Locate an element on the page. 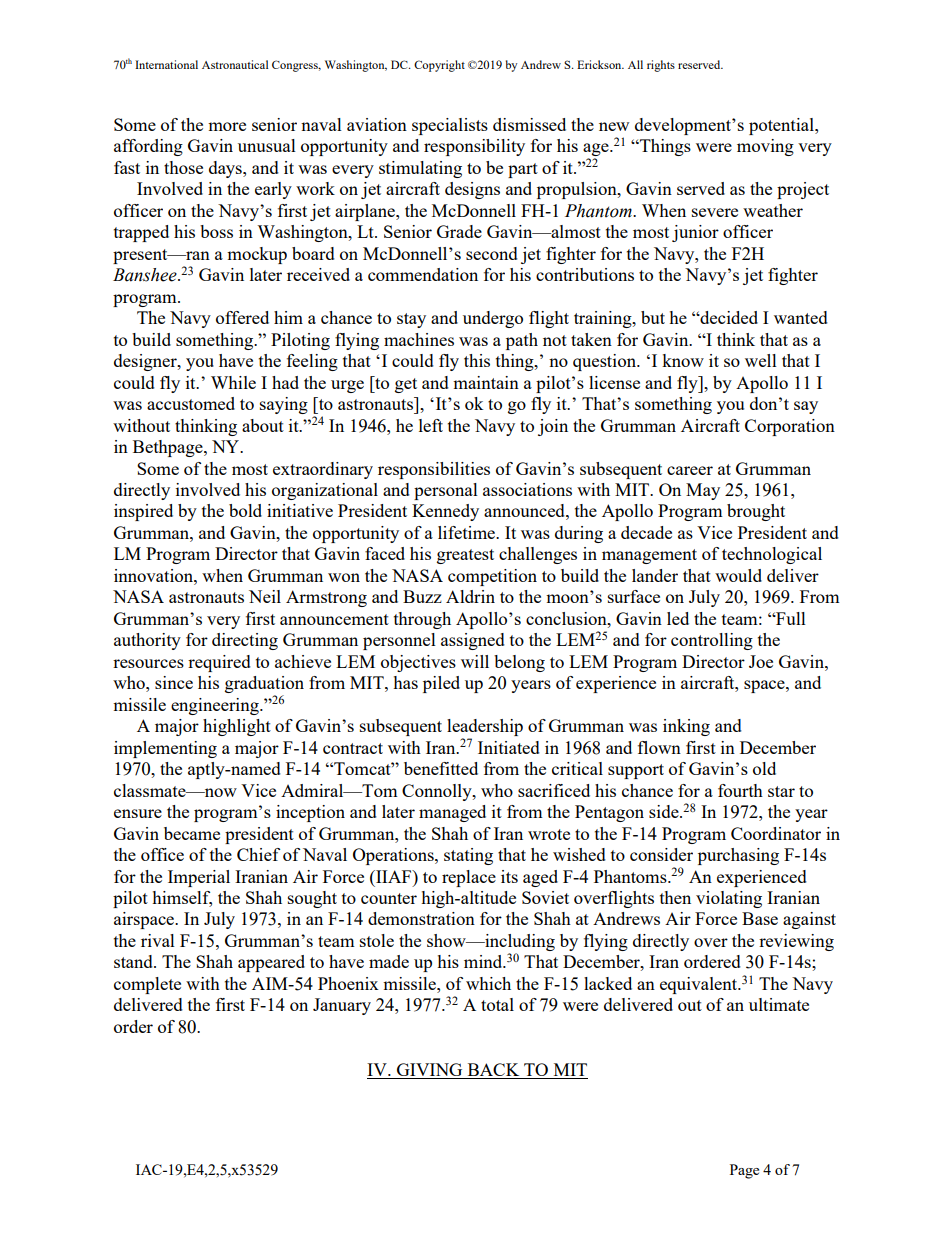 The height and width of the page is (1233, 952). required is located at coordinates (219, 663).
